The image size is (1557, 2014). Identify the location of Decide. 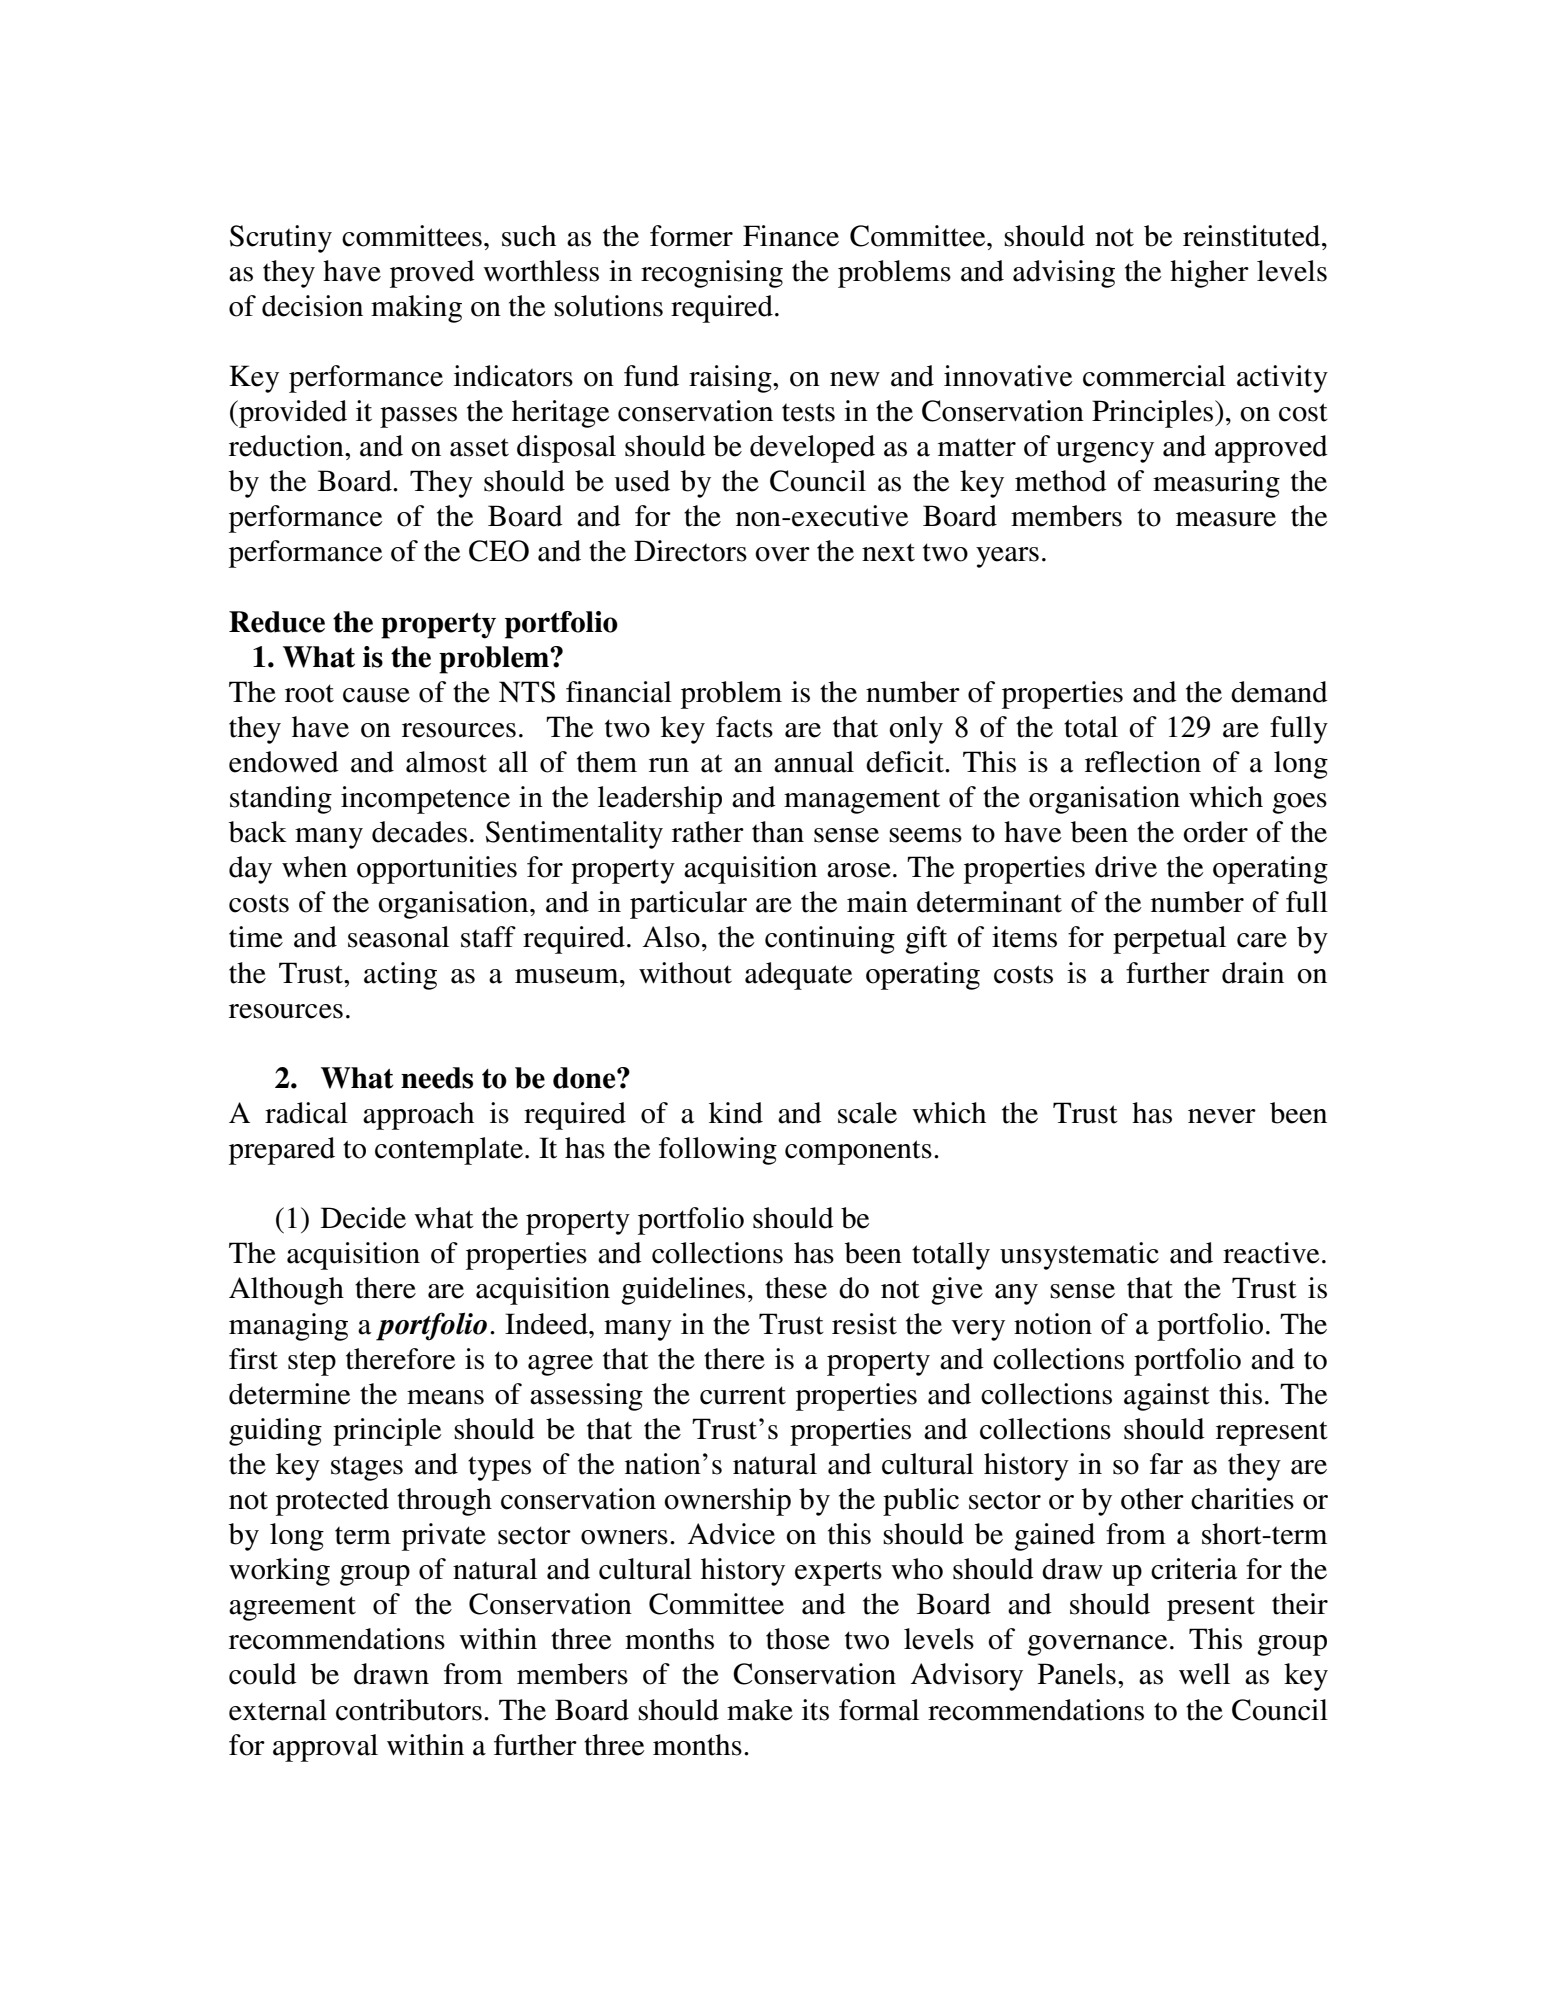
(363, 1218).
